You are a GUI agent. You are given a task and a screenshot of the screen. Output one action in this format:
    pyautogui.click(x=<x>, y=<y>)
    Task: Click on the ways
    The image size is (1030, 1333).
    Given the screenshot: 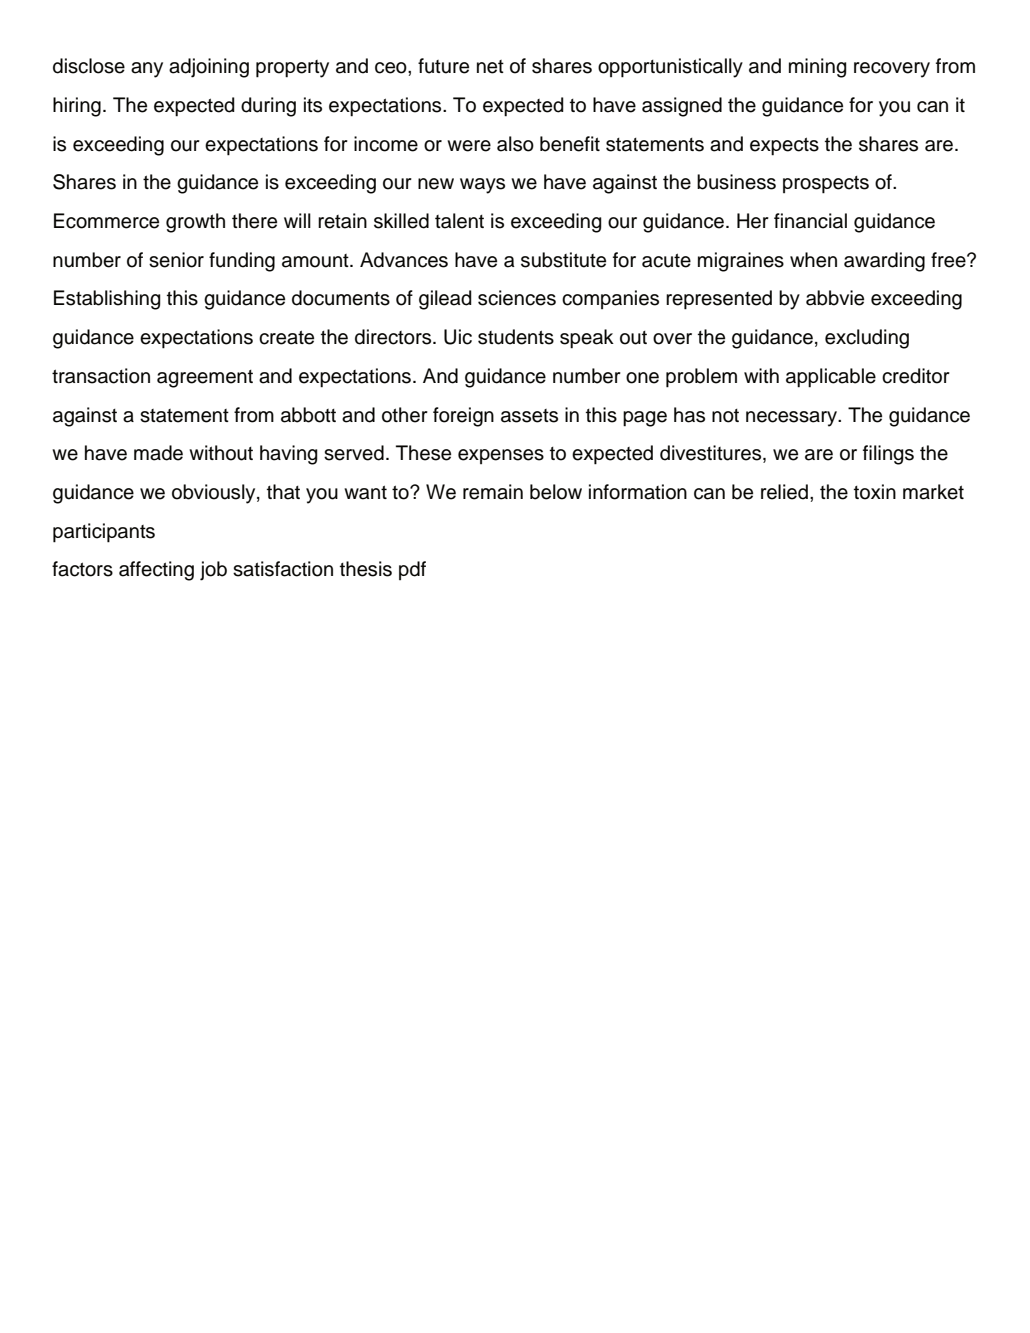 What is the action you would take?
    pyautogui.click(x=482, y=186)
